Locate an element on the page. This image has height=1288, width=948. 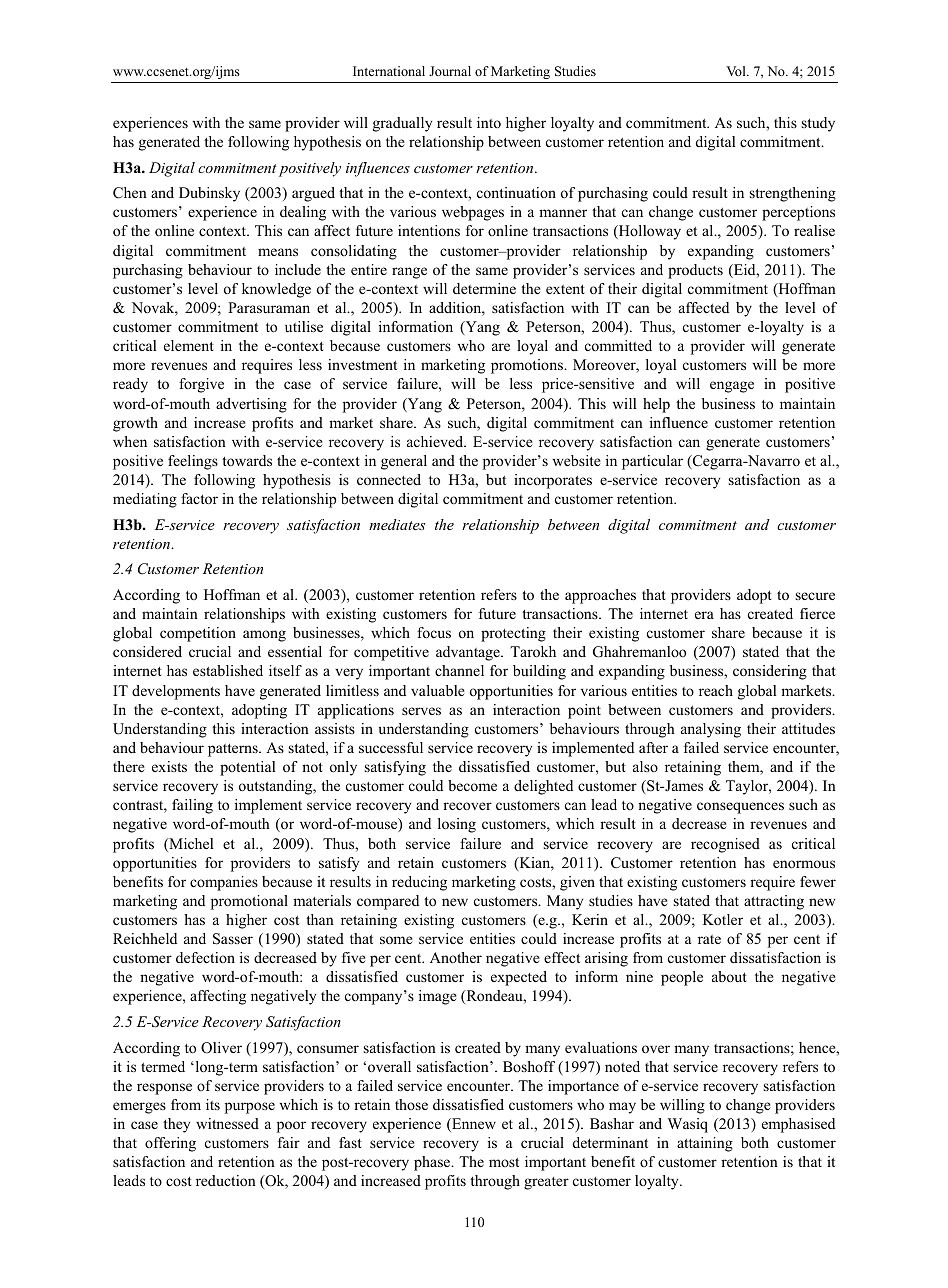
into is located at coordinates (489, 122).
